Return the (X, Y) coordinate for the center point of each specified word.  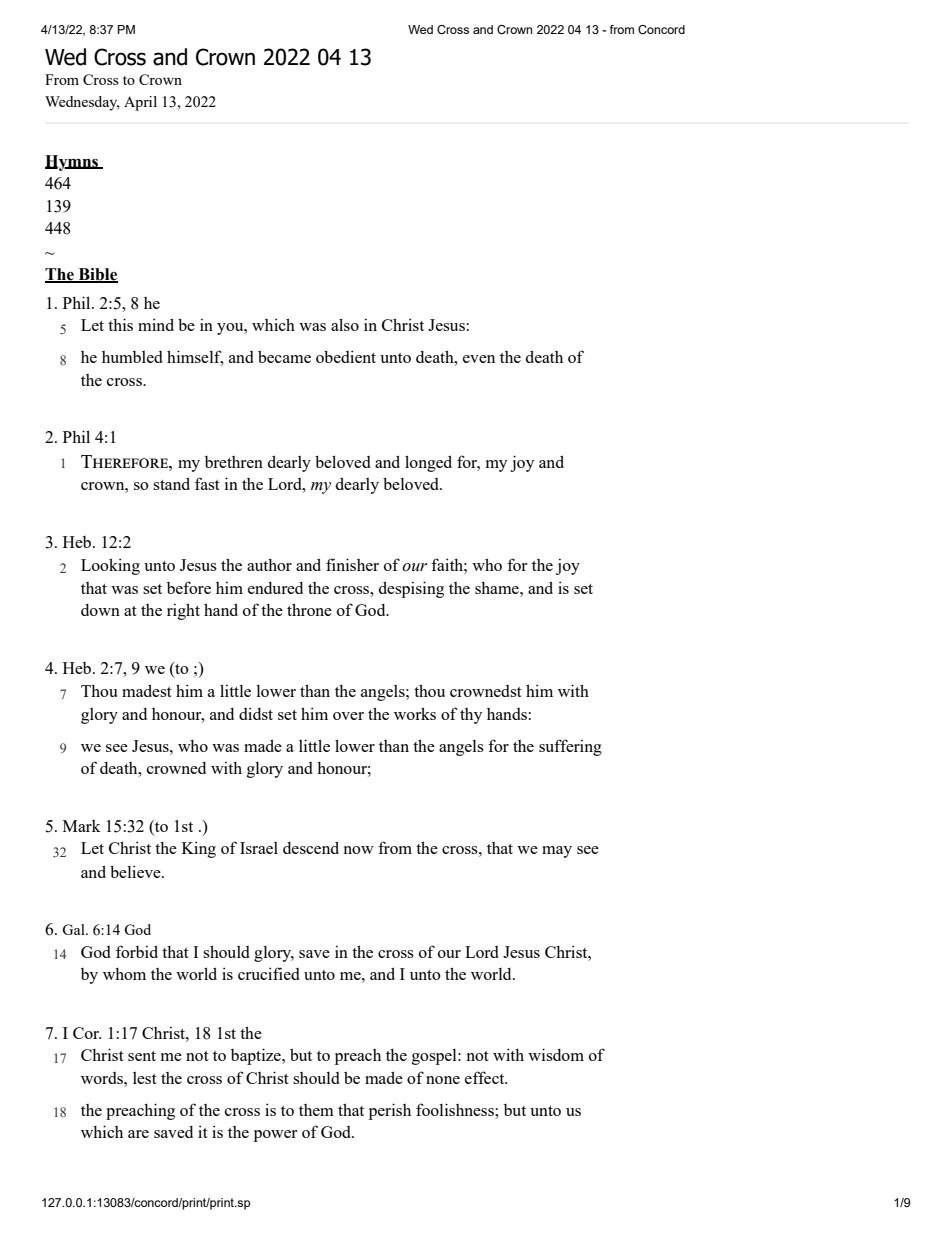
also (345, 324)
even (479, 359)
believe (136, 871)
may (557, 852)
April (140, 103)
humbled (132, 357)
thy (471, 716)
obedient (346, 356)
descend (311, 847)
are (138, 1134)
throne (309, 609)
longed (428, 463)
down (100, 610)
